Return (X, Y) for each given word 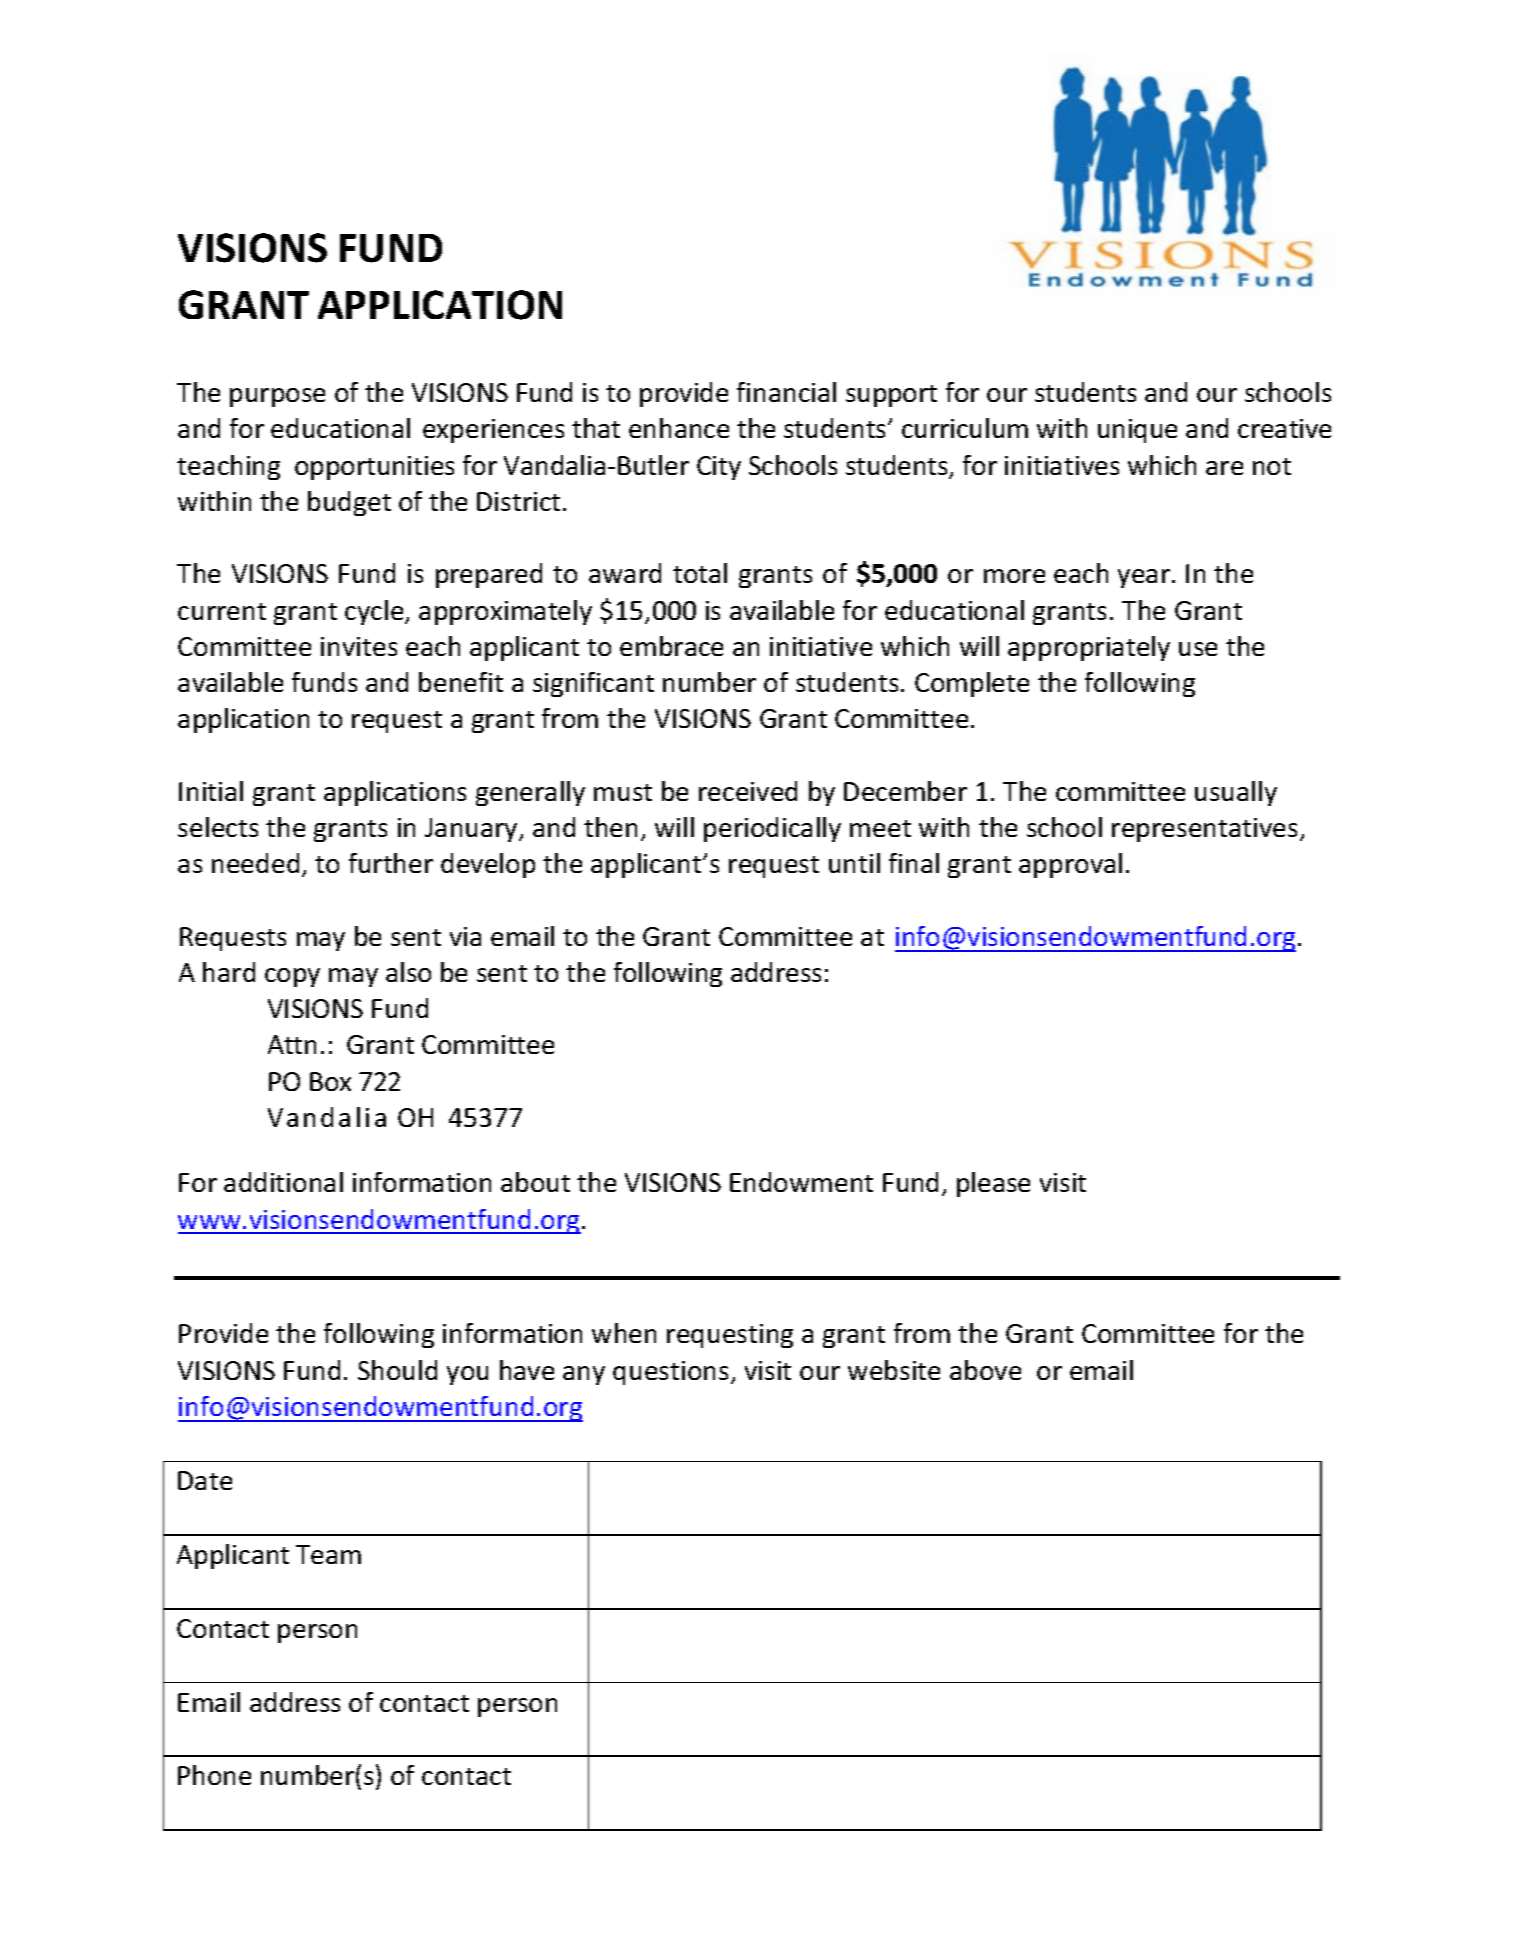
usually (1236, 793)
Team (328, 1554)
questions (670, 1373)
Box (330, 1081)
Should (397, 1370)
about (535, 1182)
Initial (211, 791)
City (719, 468)
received (748, 791)
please (993, 1184)
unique (1137, 431)
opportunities (374, 468)
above (985, 1370)
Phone (214, 1775)
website (894, 1370)
